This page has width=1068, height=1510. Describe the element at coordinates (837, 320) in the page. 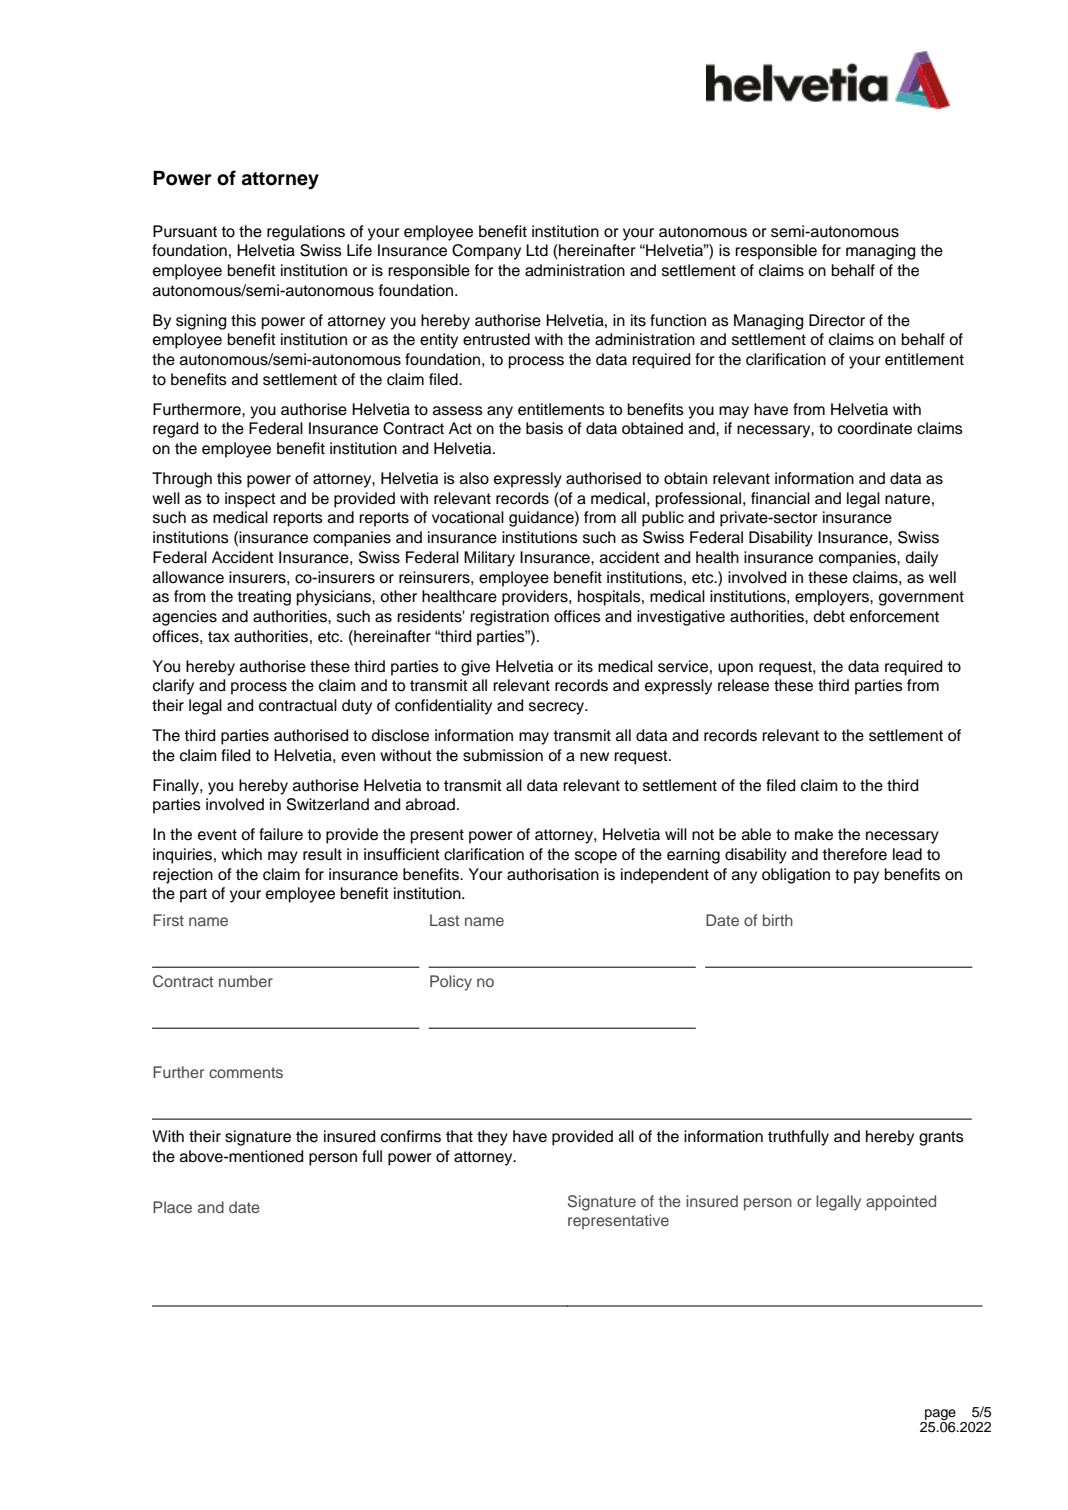

I see `Director` at that location.
